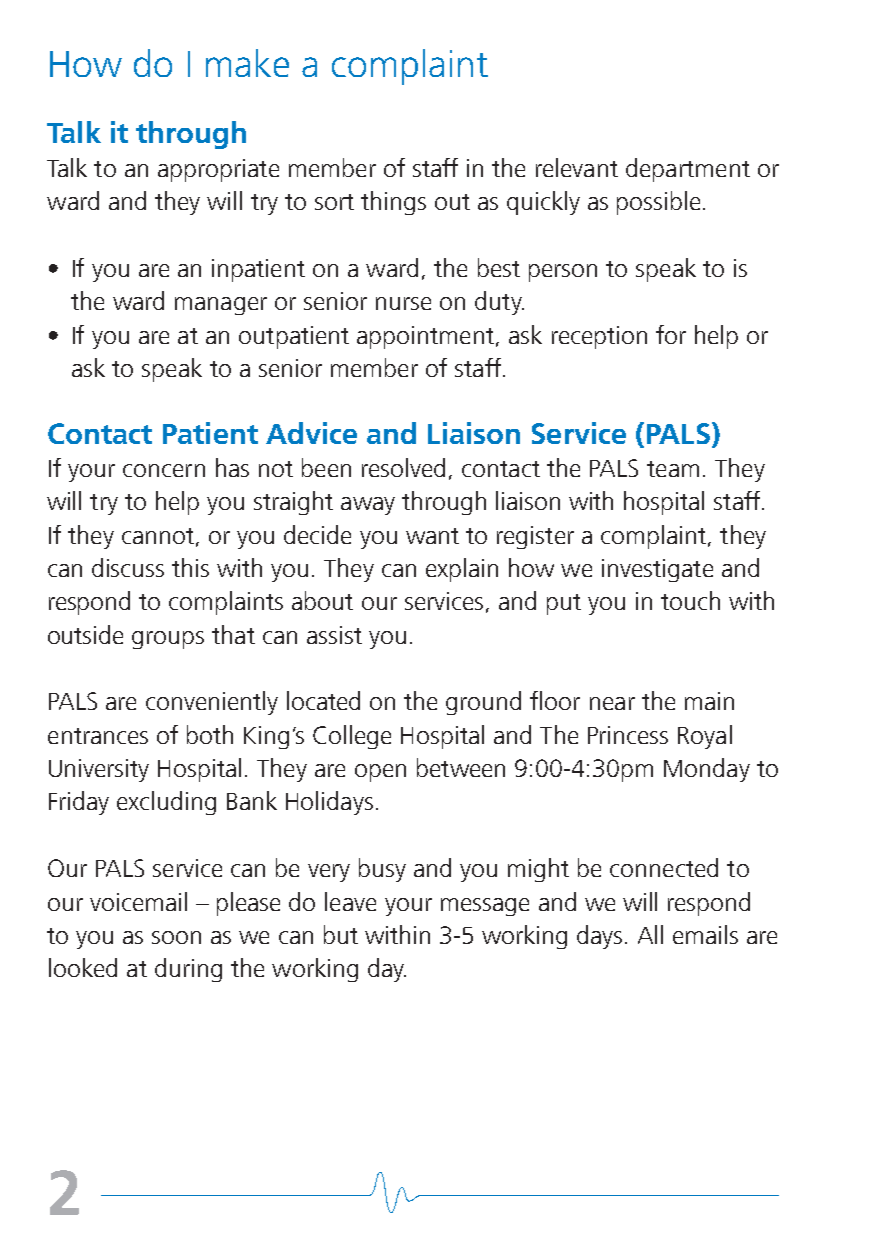  I want to click on cannot, so click(158, 536).
